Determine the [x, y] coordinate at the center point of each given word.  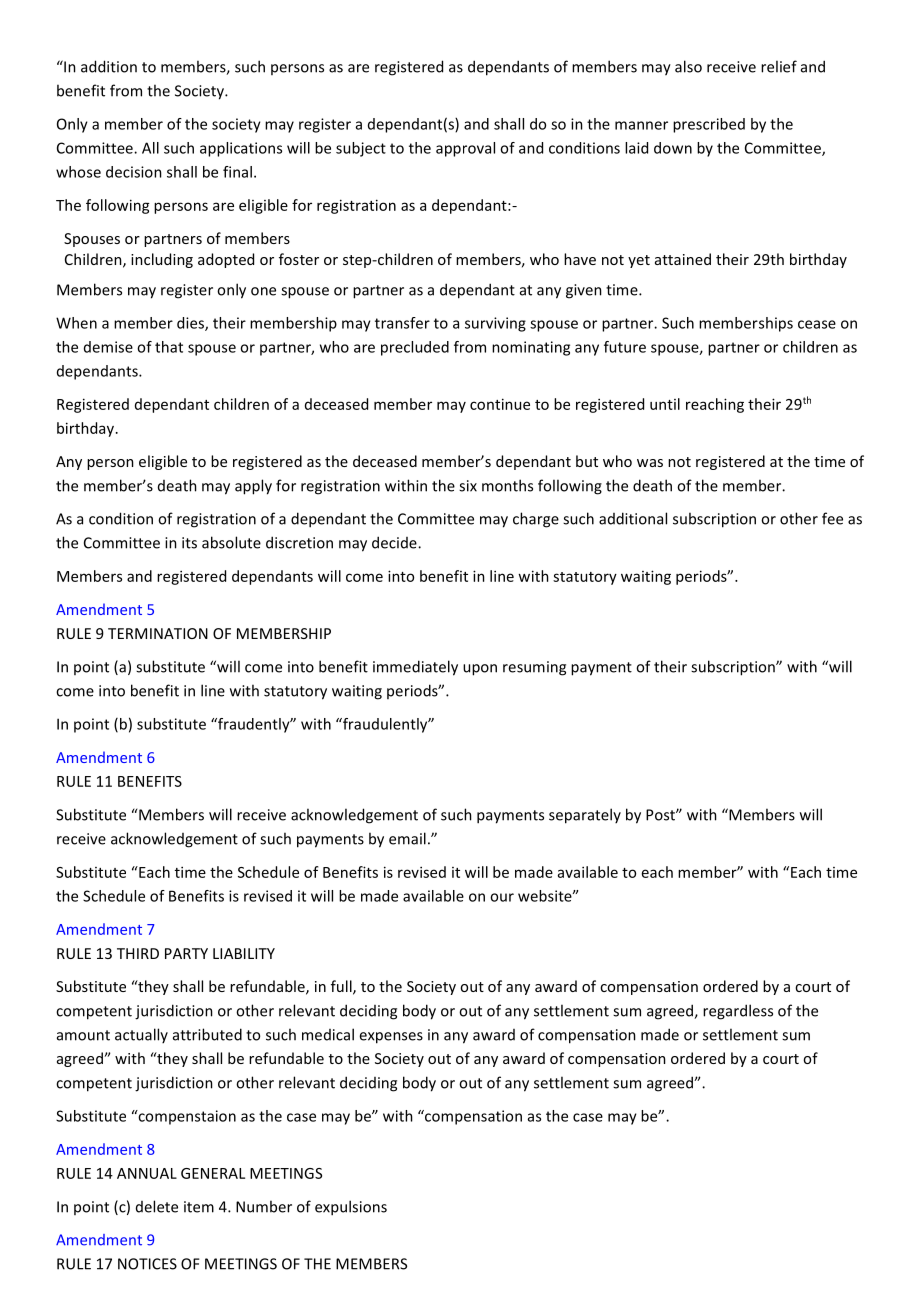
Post [661, 815]
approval [465, 149]
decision [134, 172]
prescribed [709, 125]
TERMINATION [158, 633]
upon [480, 670]
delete [157, 1206]
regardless [738, 1012]
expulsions [351, 1208]
